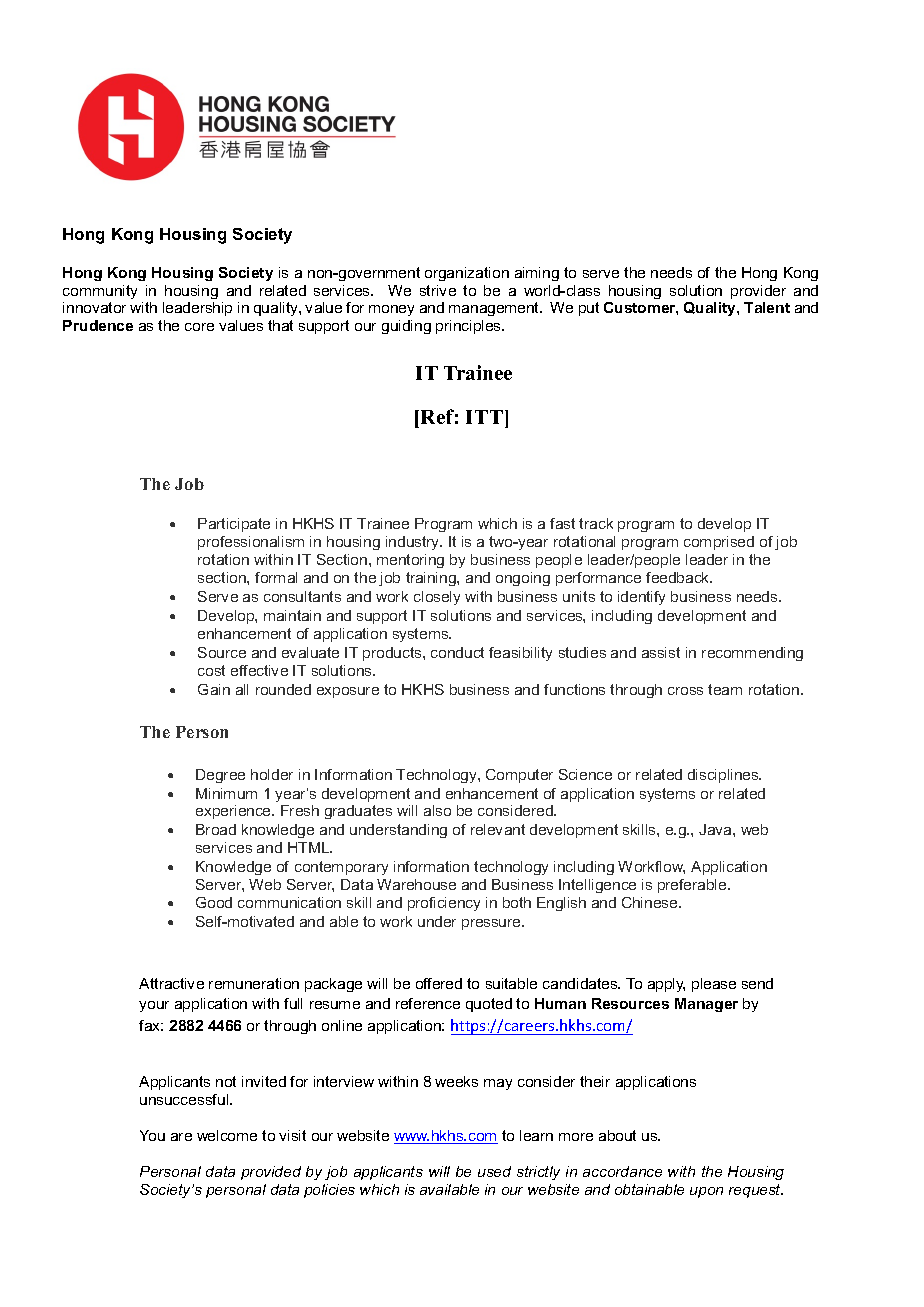  What do you see at coordinates (199, 327) in the image?
I see `core` at bounding box center [199, 327].
